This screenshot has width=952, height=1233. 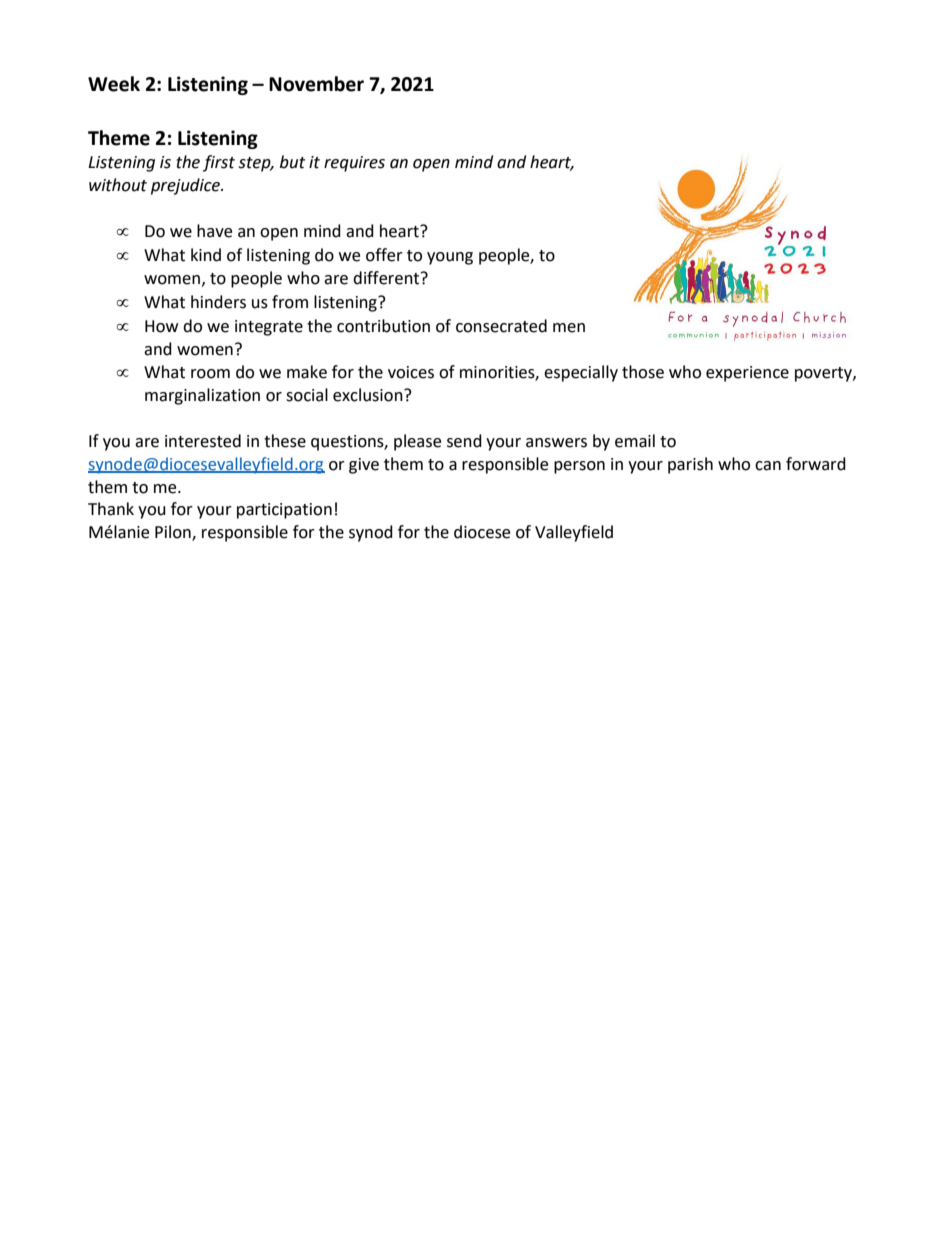 I want to click on experience, so click(x=747, y=374).
